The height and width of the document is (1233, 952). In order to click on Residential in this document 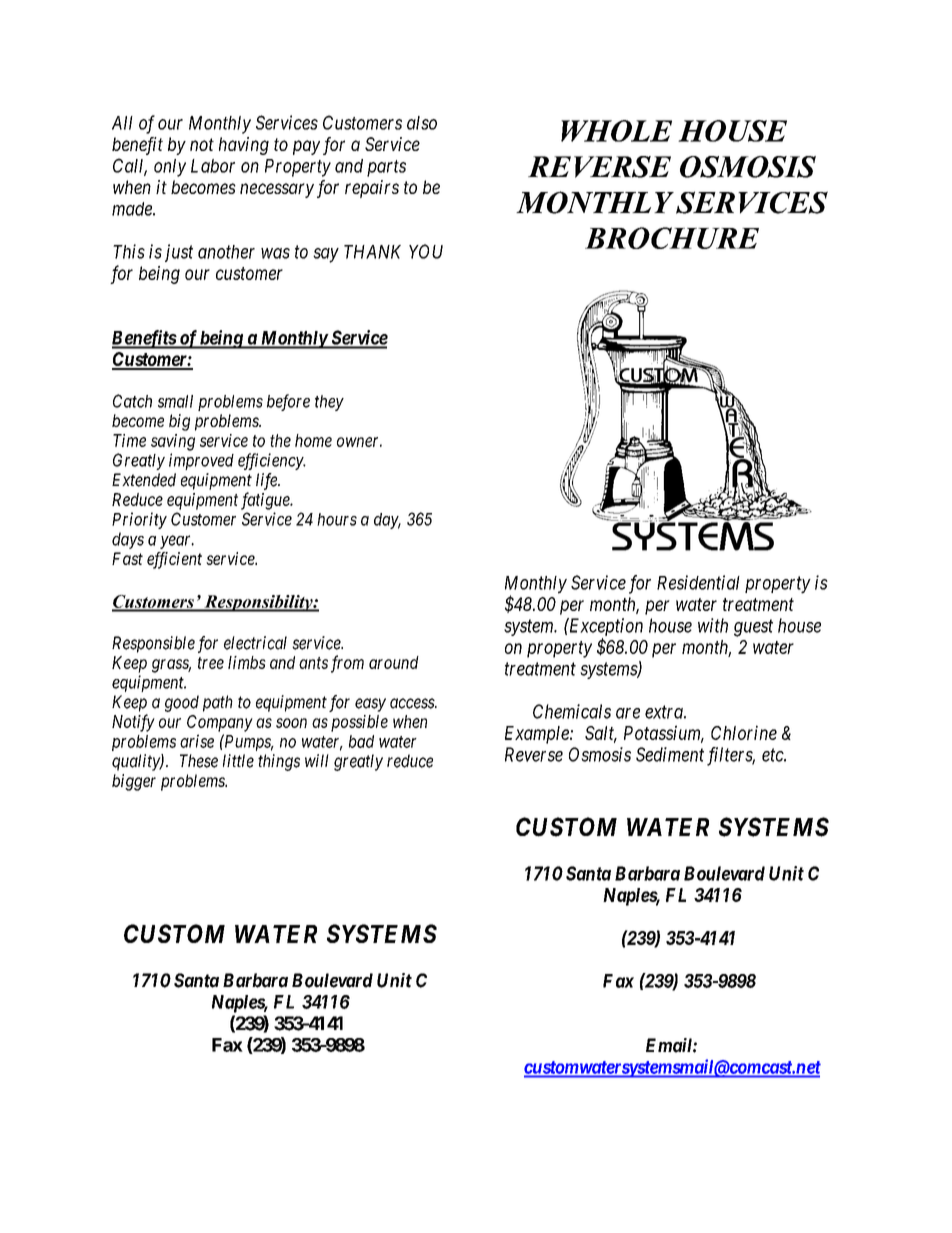, I will do `click(698, 582)`.
